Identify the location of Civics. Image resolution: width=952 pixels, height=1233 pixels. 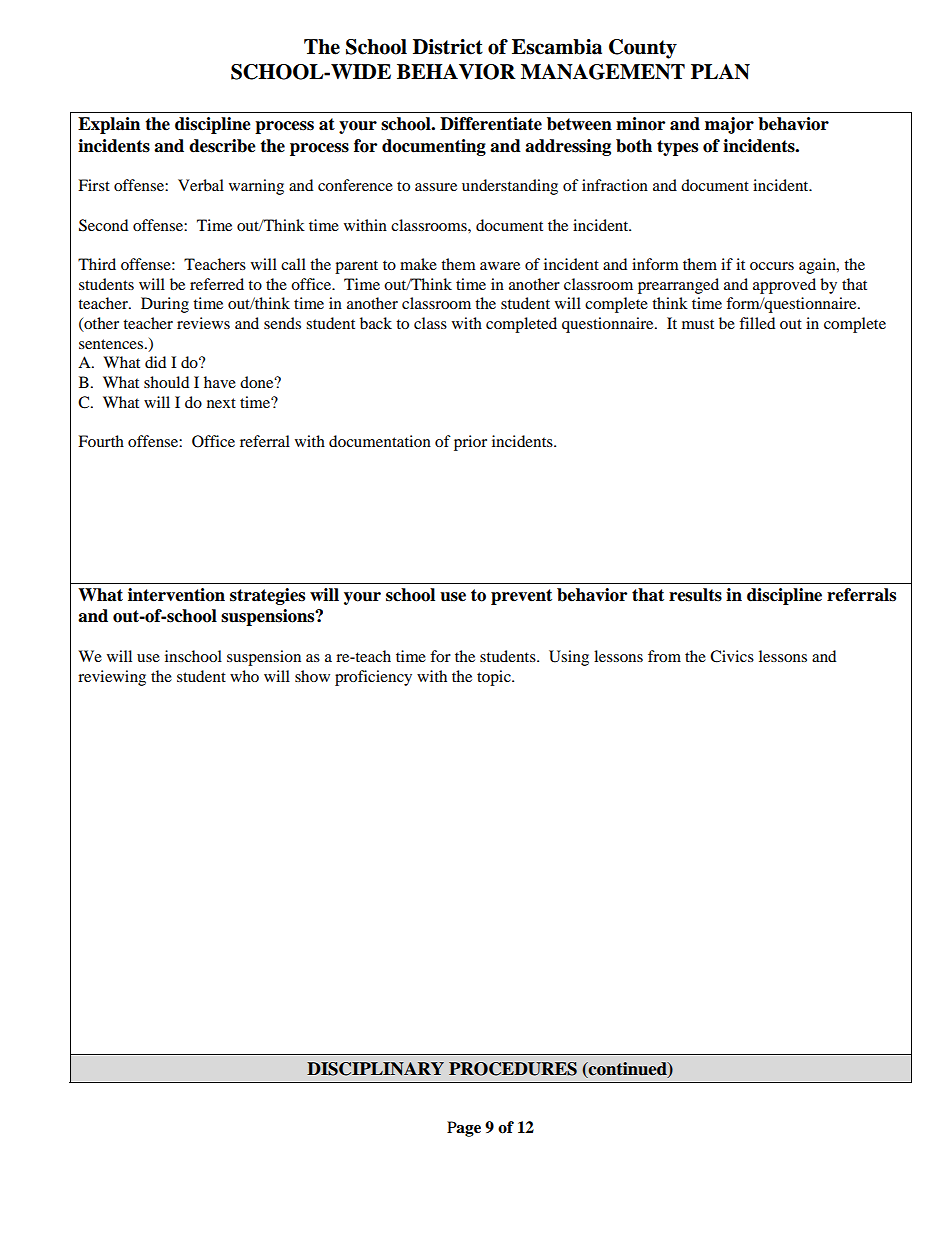
(732, 656).
